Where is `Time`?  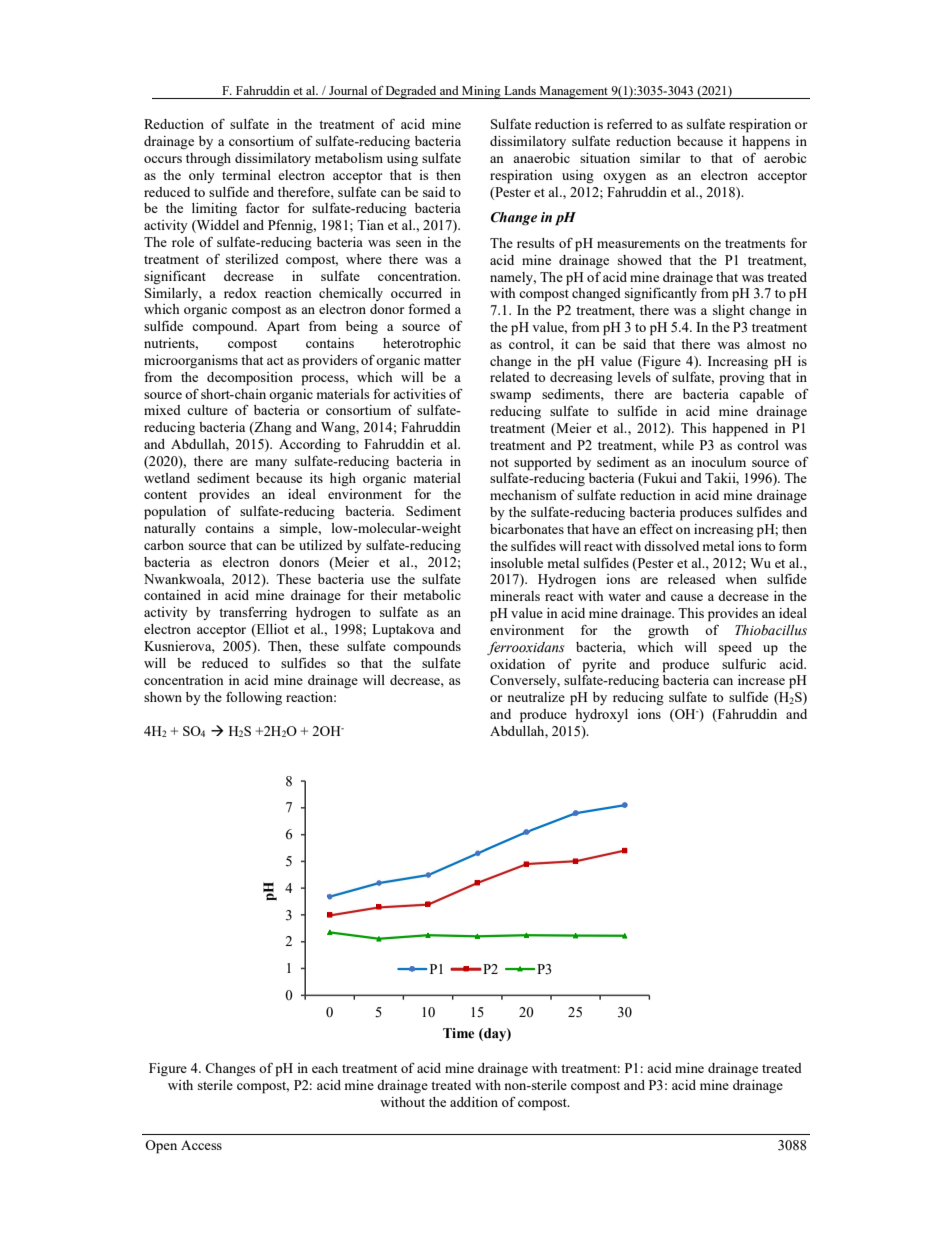
Time is located at coordinates (458, 1033).
